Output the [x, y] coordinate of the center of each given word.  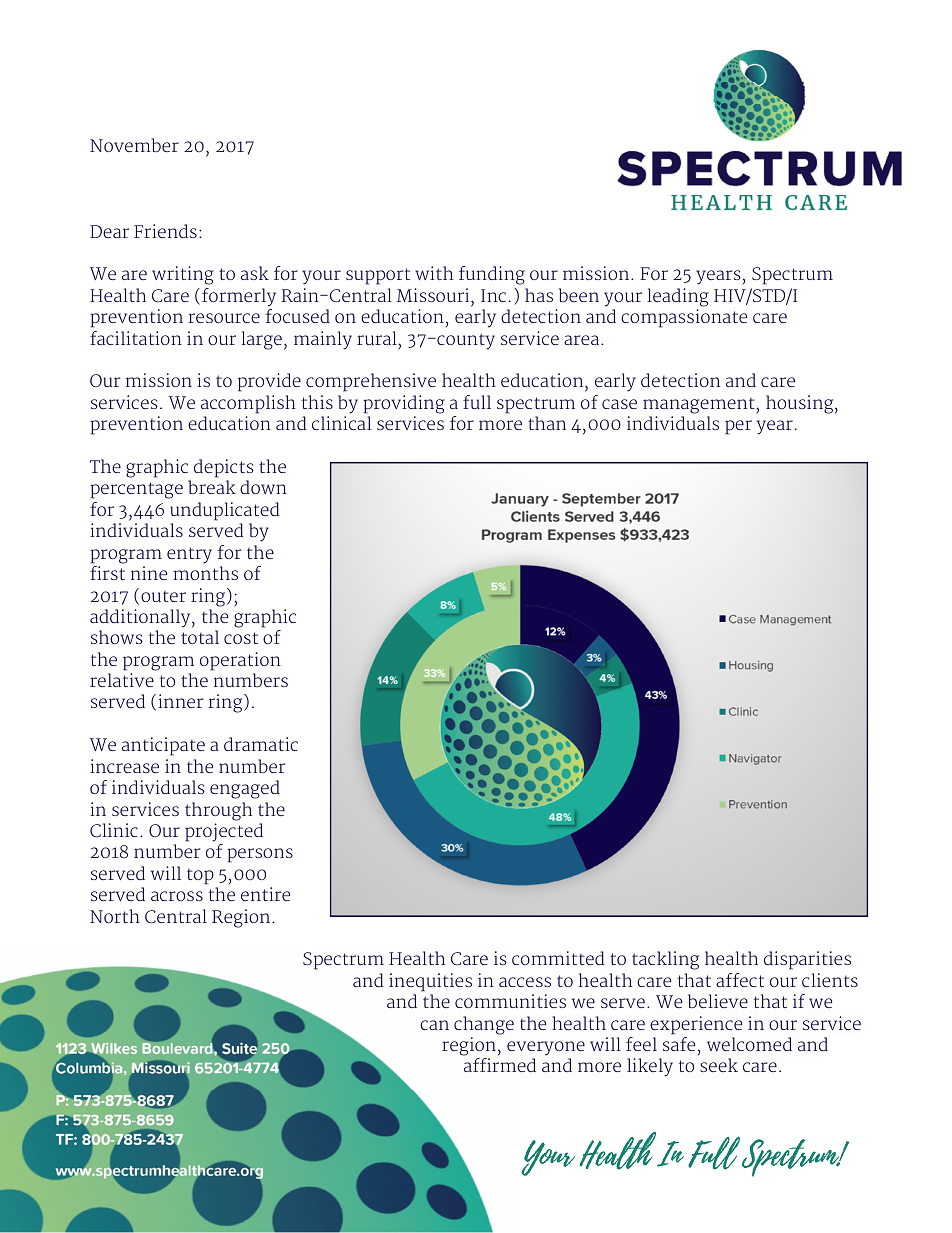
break [212, 487]
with [434, 273]
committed [558, 958]
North [115, 916]
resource [224, 318]
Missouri [434, 295]
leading [678, 297]
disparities [807, 960]
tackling [665, 960]
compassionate [684, 318]
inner [181, 701]
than [547, 423]
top [200, 877]
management [700, 406]
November [134, 145]
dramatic [261, 744]
